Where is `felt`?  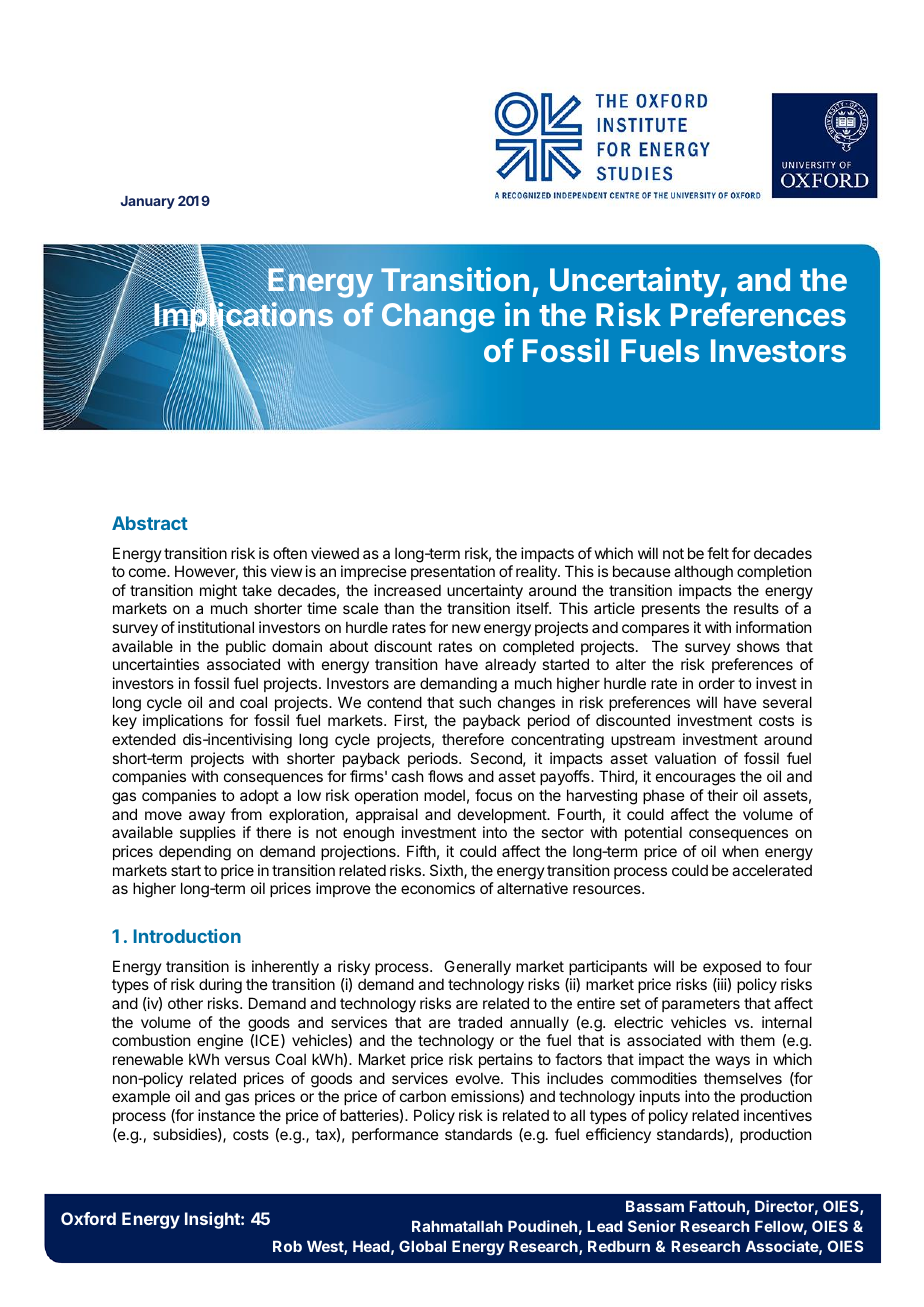
felt is located at coordinates (718, 553).
